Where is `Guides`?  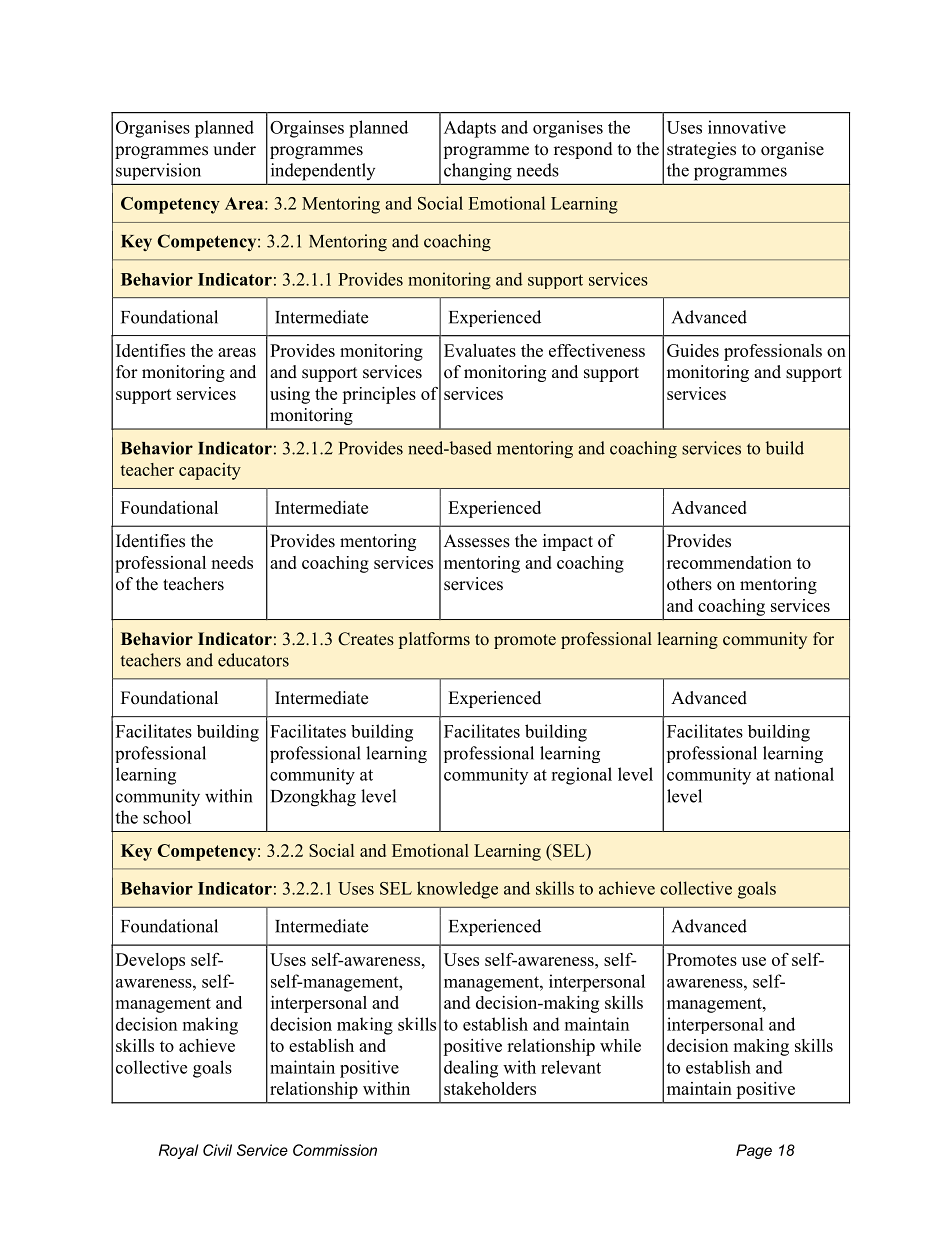 Guides is located at coordinates (693, 350).
